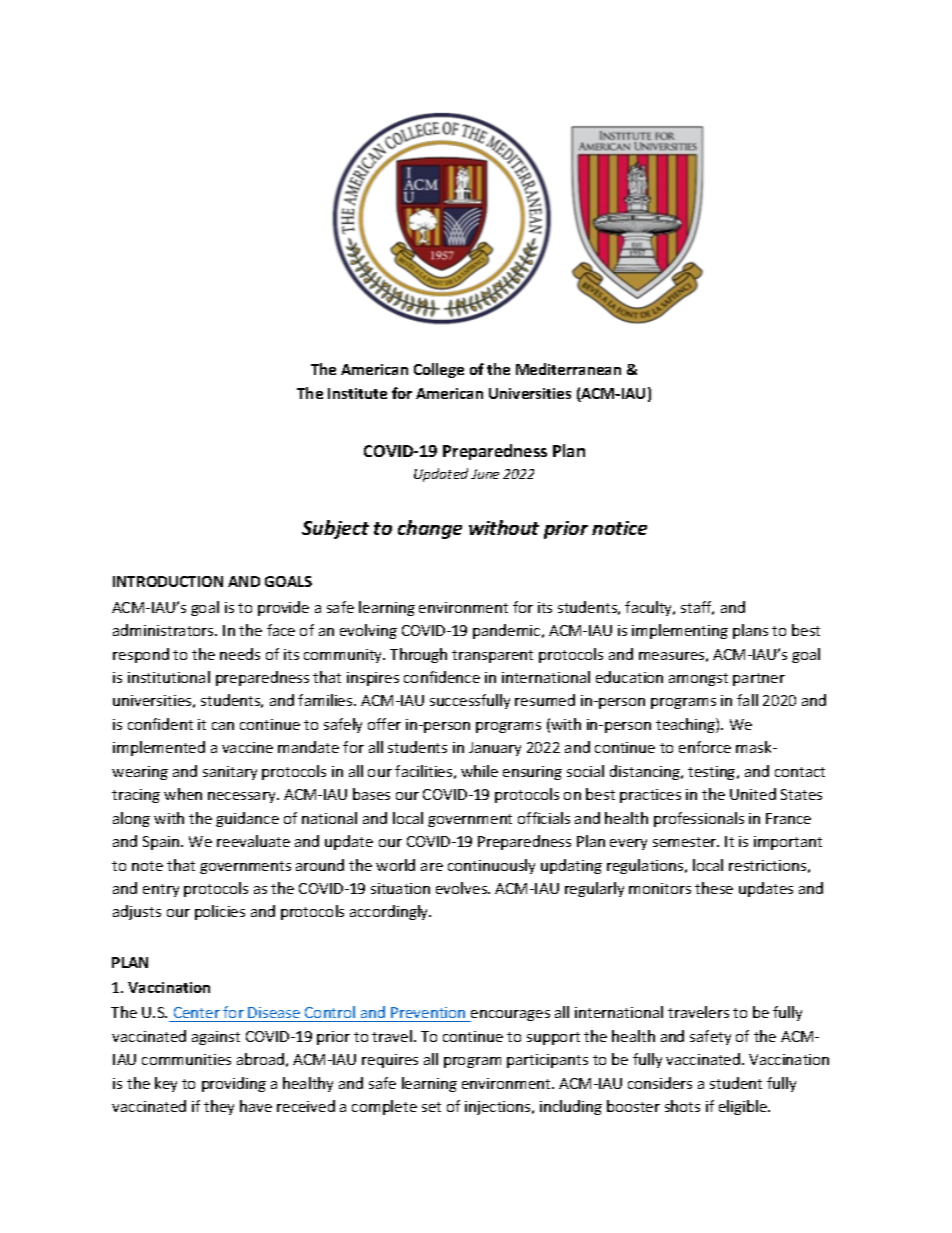  I want to click on providing, so click(234, 1084).
